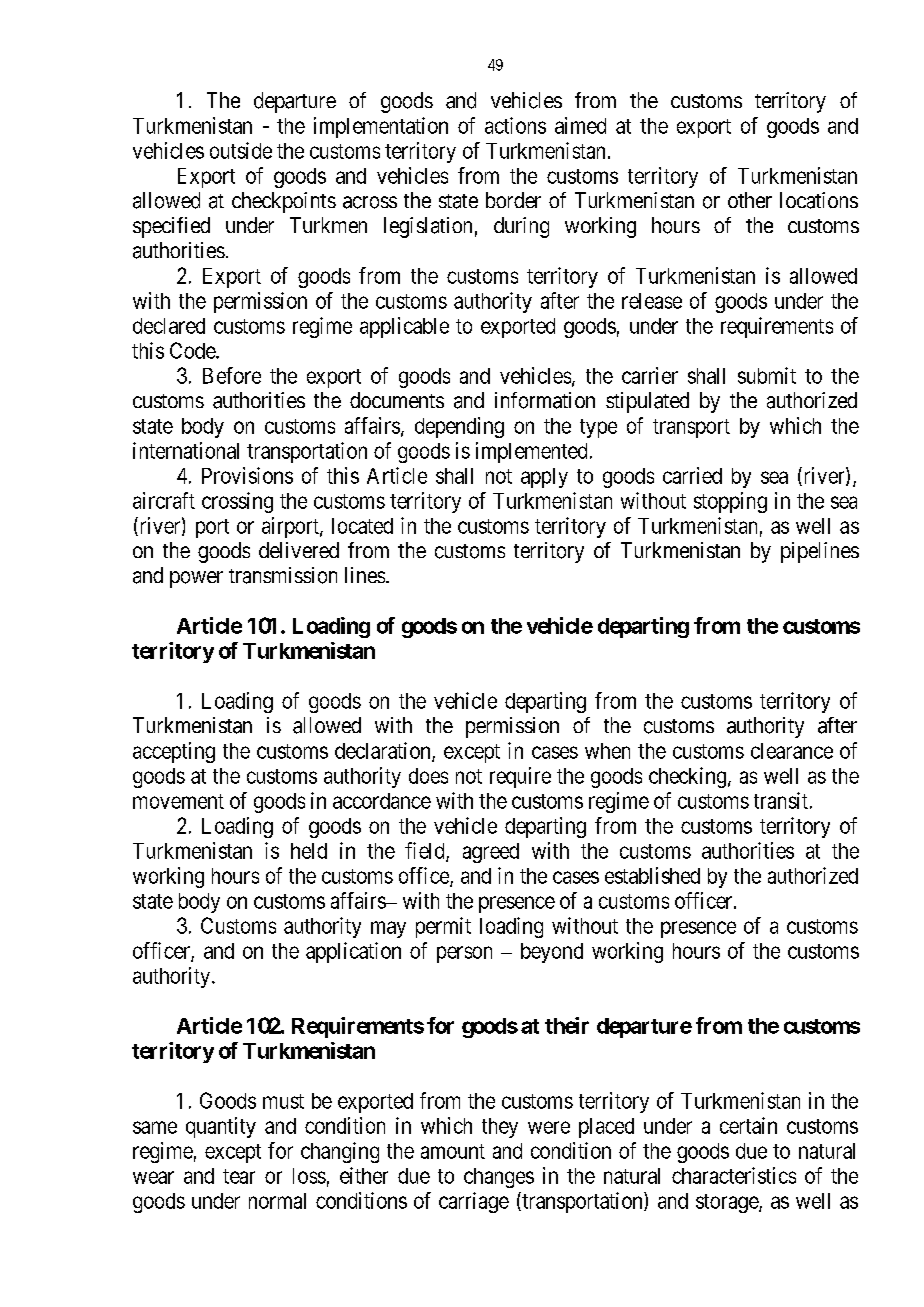  Describe the element at coordinates (464, 954) in the document. I see `person` at that location.
